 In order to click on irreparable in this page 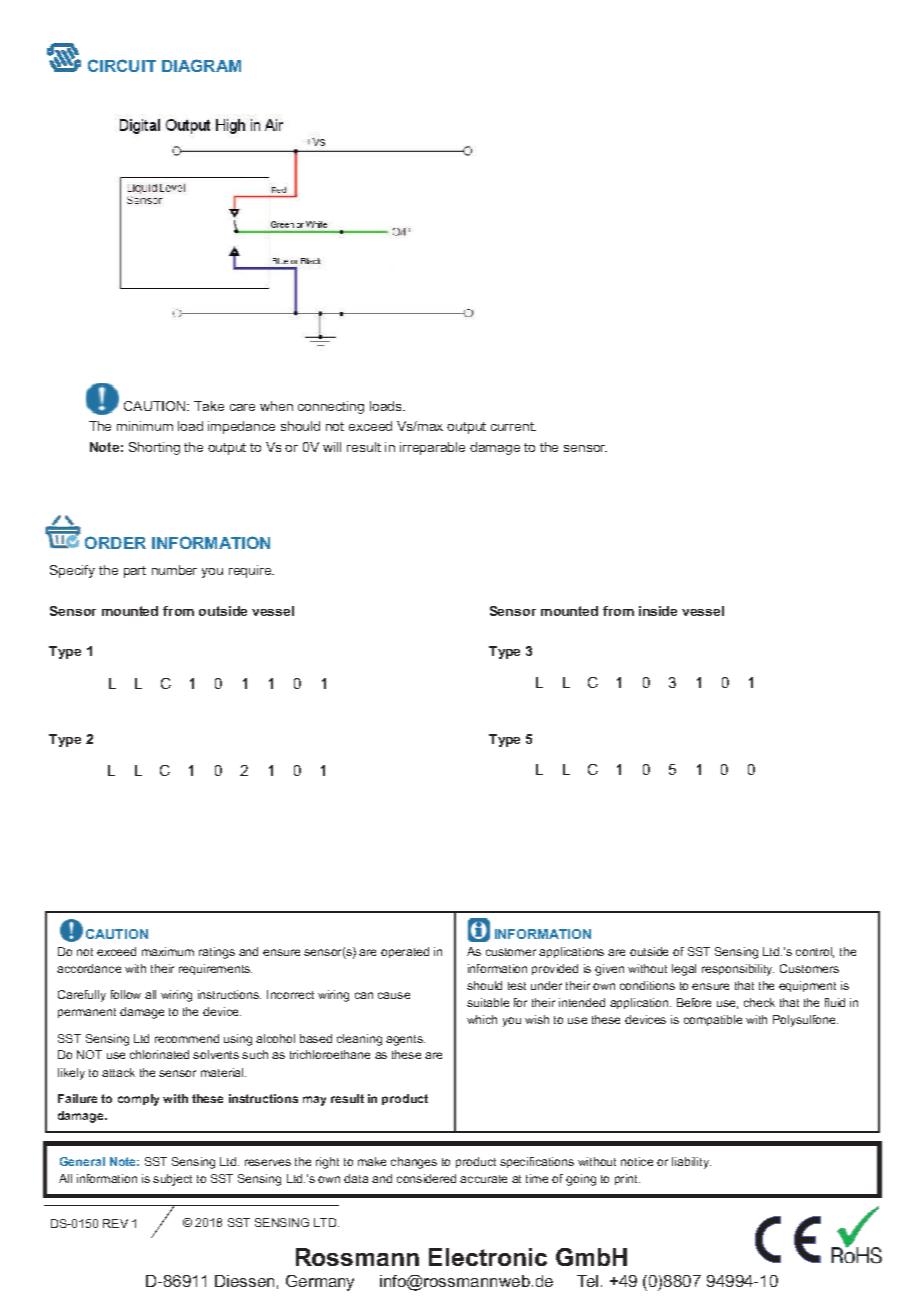, I will do `click(432, 448)`.
